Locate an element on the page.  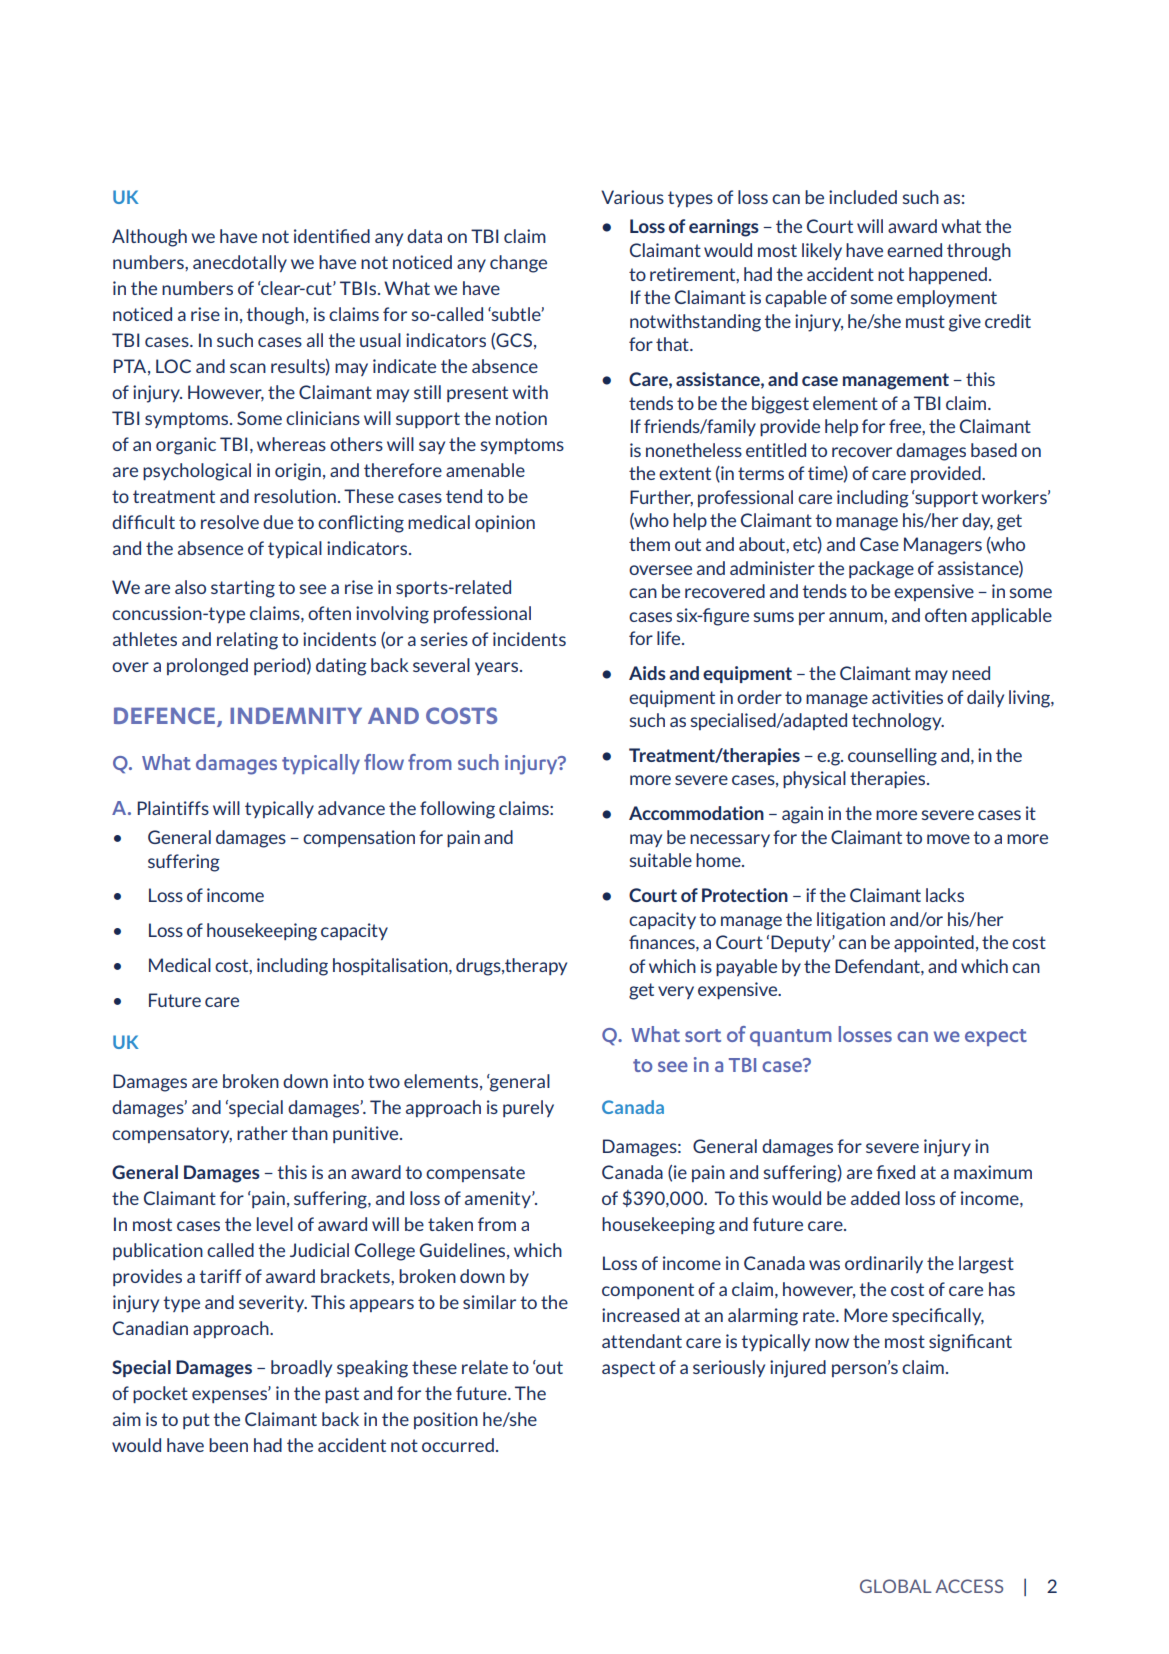
earned is located at coordinates (914, 250).
